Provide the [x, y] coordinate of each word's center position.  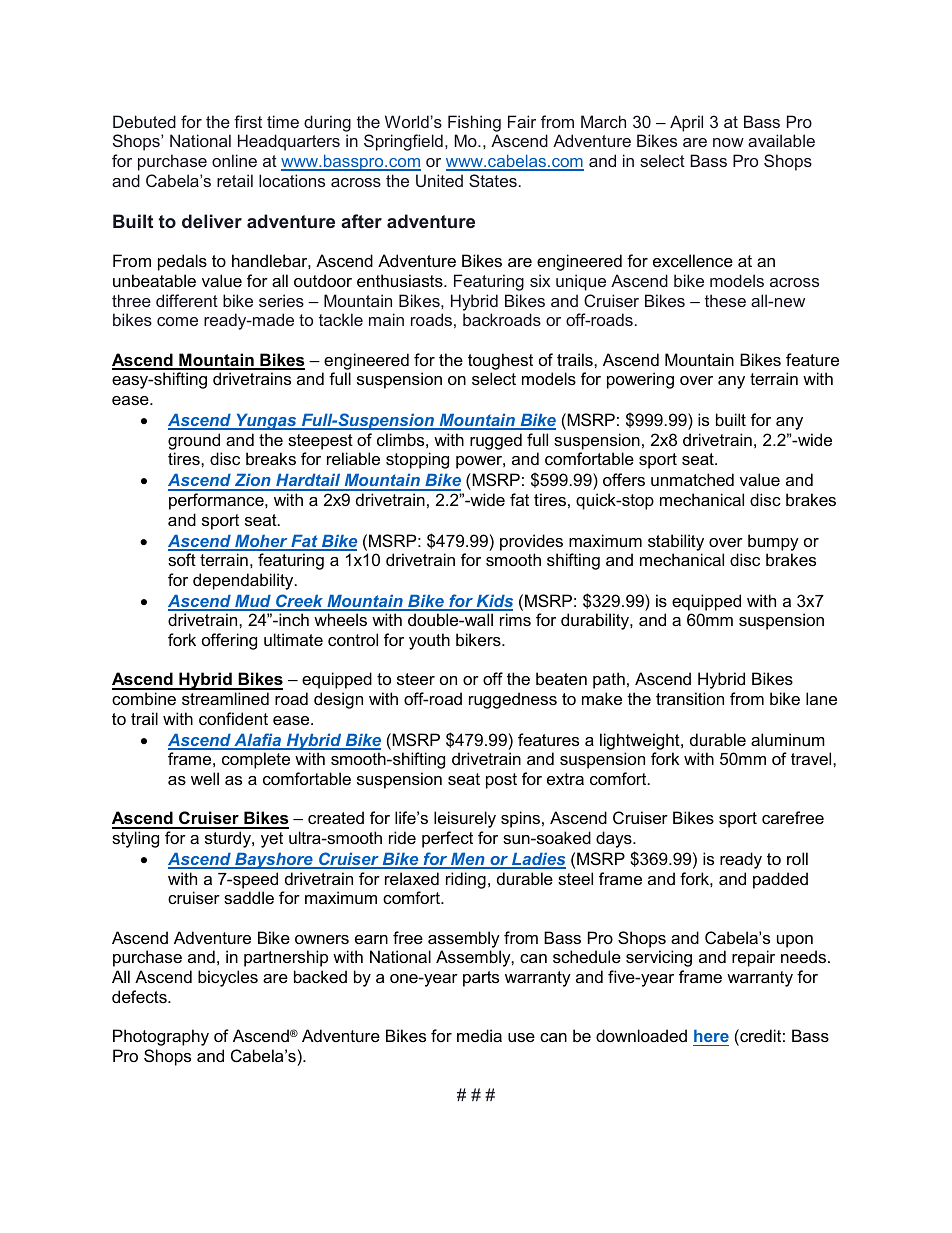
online [234, 160]
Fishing [474, 123]
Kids [493, 602]
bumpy [773, 542]
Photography [161, 1037]
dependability [244, 581]
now [728, 142]
